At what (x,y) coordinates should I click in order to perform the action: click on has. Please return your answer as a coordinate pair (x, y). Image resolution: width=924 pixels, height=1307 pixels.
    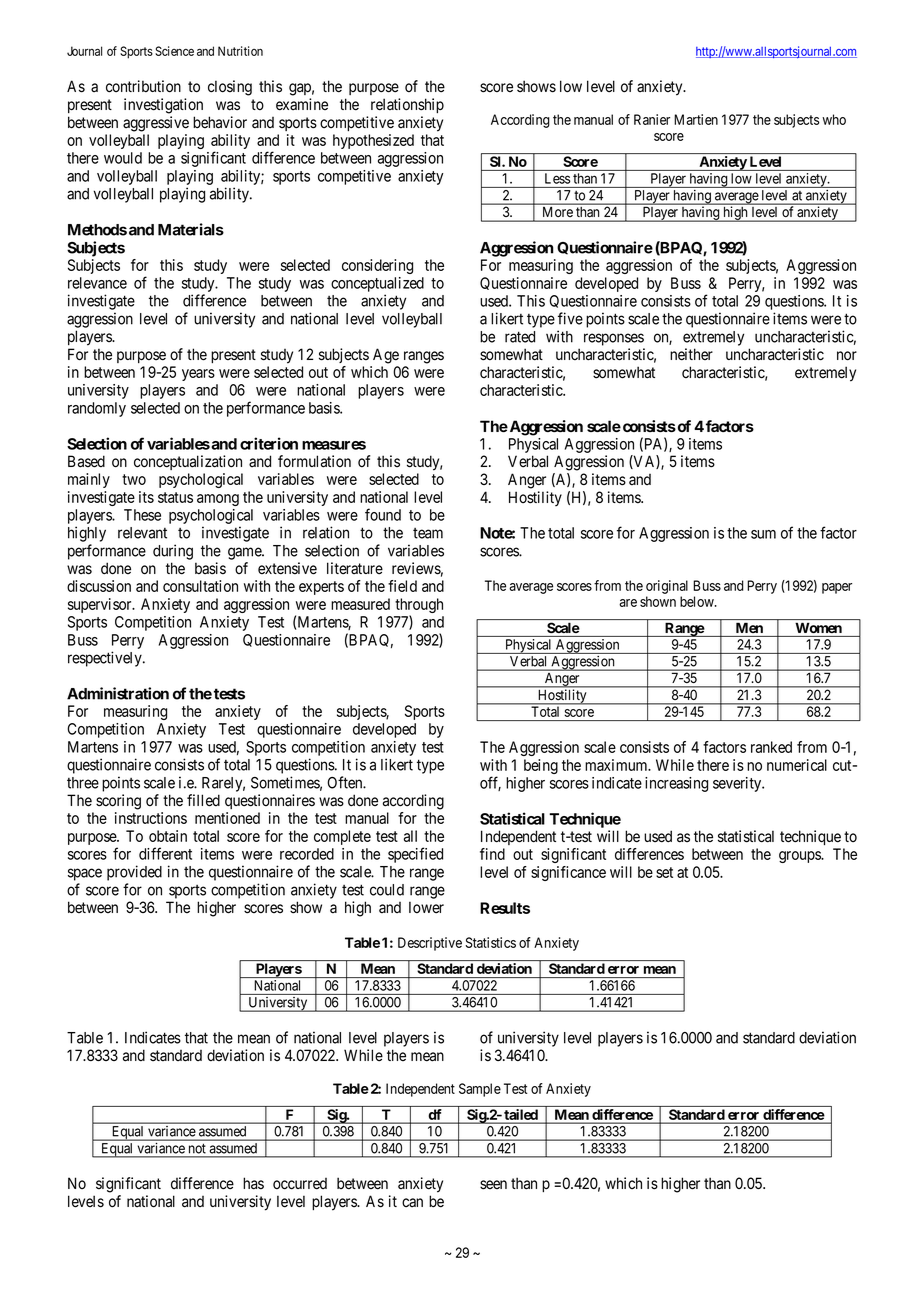
    Looking at the image, I should click on (253, 1183).
